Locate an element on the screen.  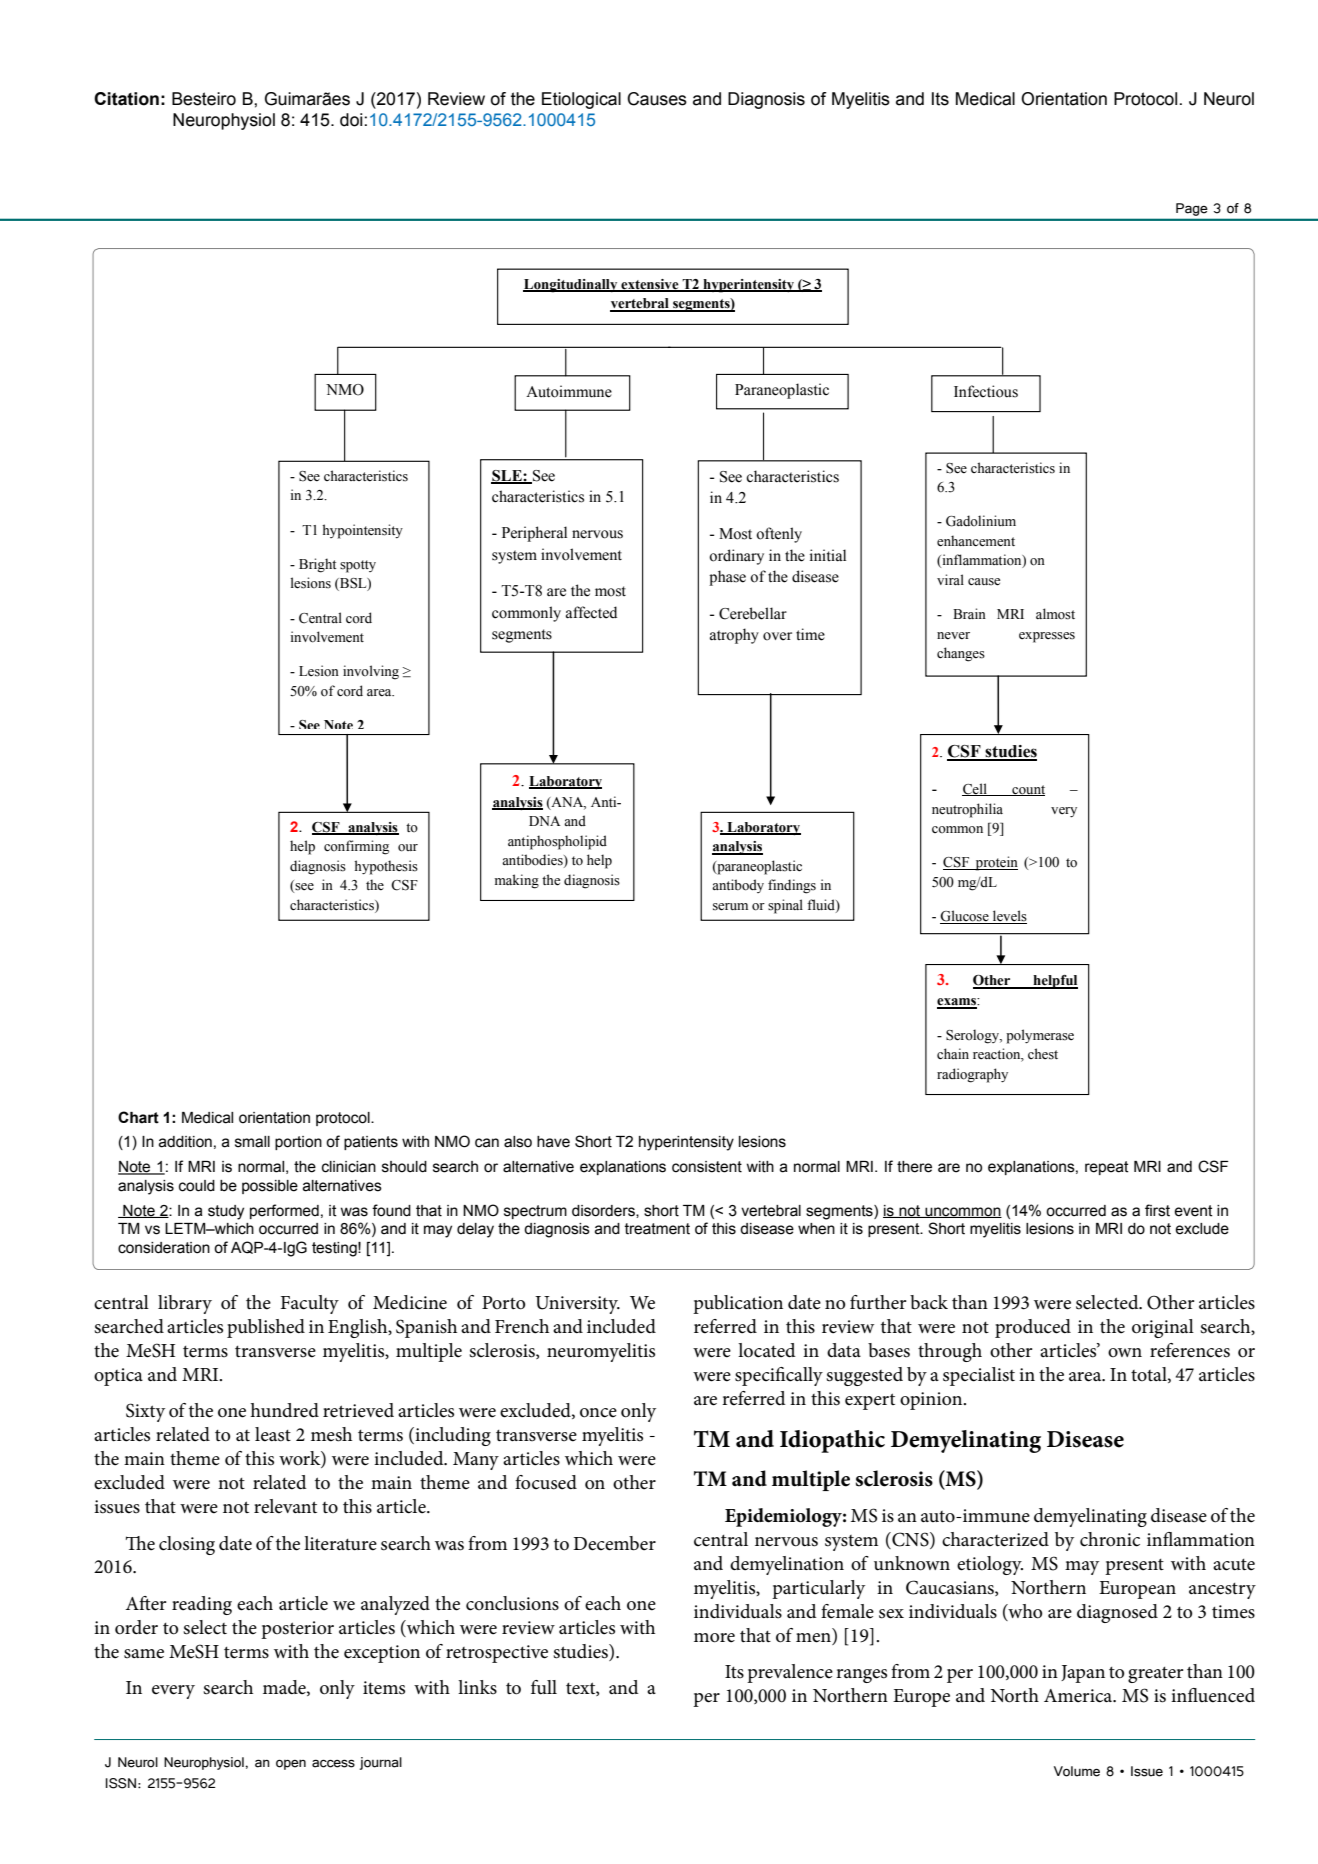
Etiological is located at coordinates (581, 100).
